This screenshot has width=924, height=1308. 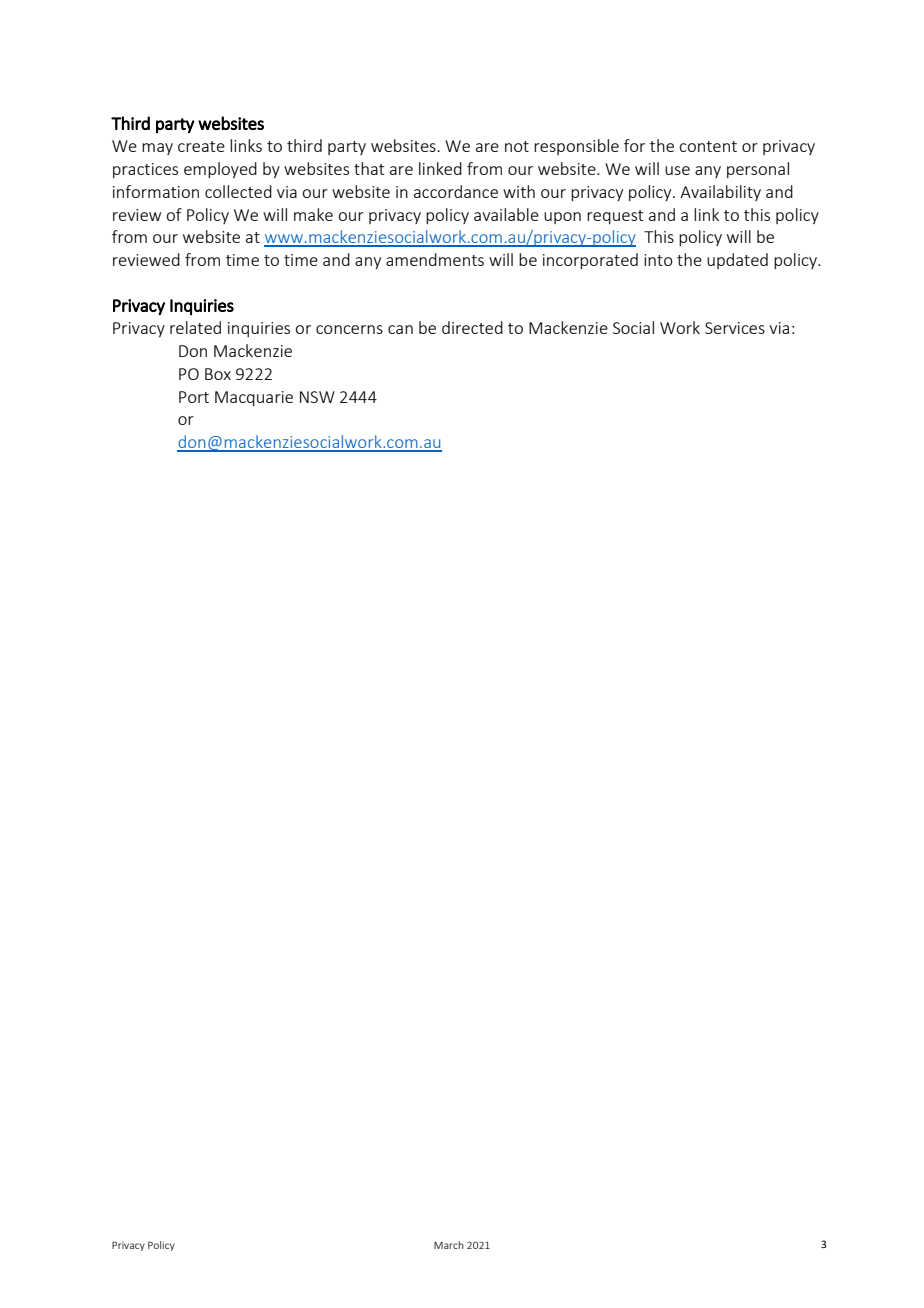 What do you see at coordinates (317, 397) in the screenshot?
I see `NSW` at bounding box center [317, 397].
